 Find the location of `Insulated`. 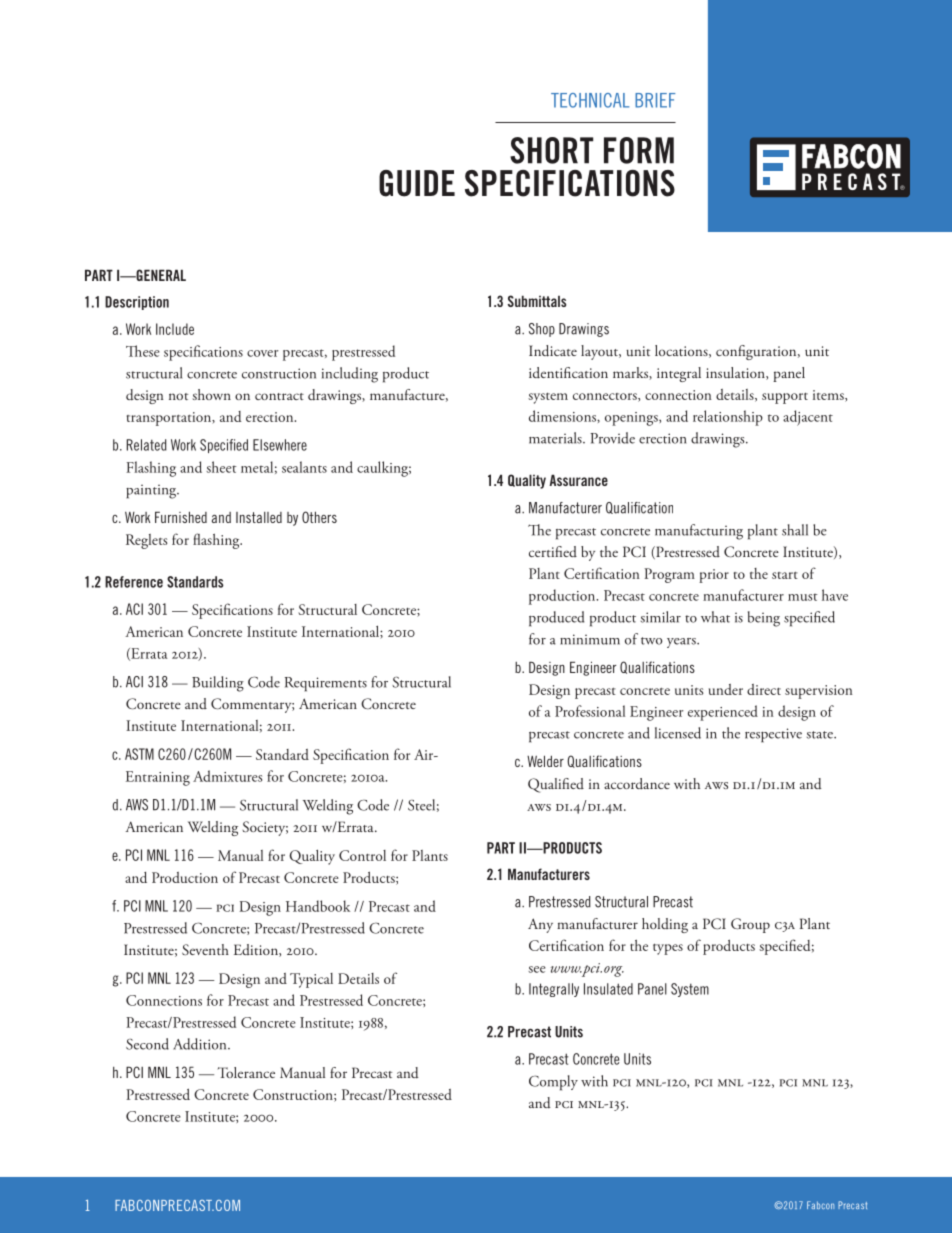

Insulated is located at coordinates (608, 989).
